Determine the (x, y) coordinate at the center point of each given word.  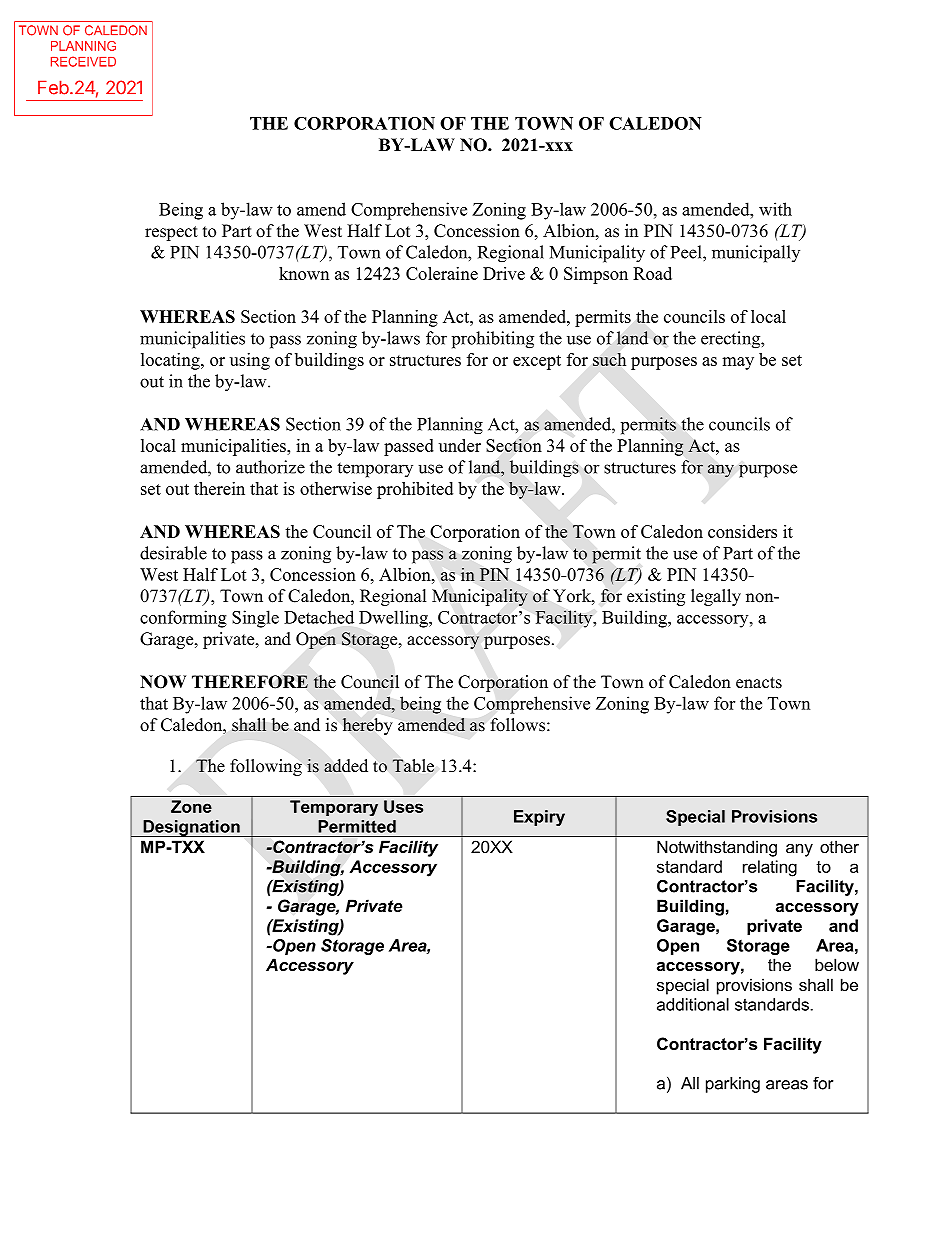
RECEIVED (83, 61)
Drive (504, 273)
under (460, 445)
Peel (687, 252)
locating (171, 361)
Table (413, 766)
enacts (759, 683)
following (266, 767)
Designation (191, 828)
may (738, 363)
